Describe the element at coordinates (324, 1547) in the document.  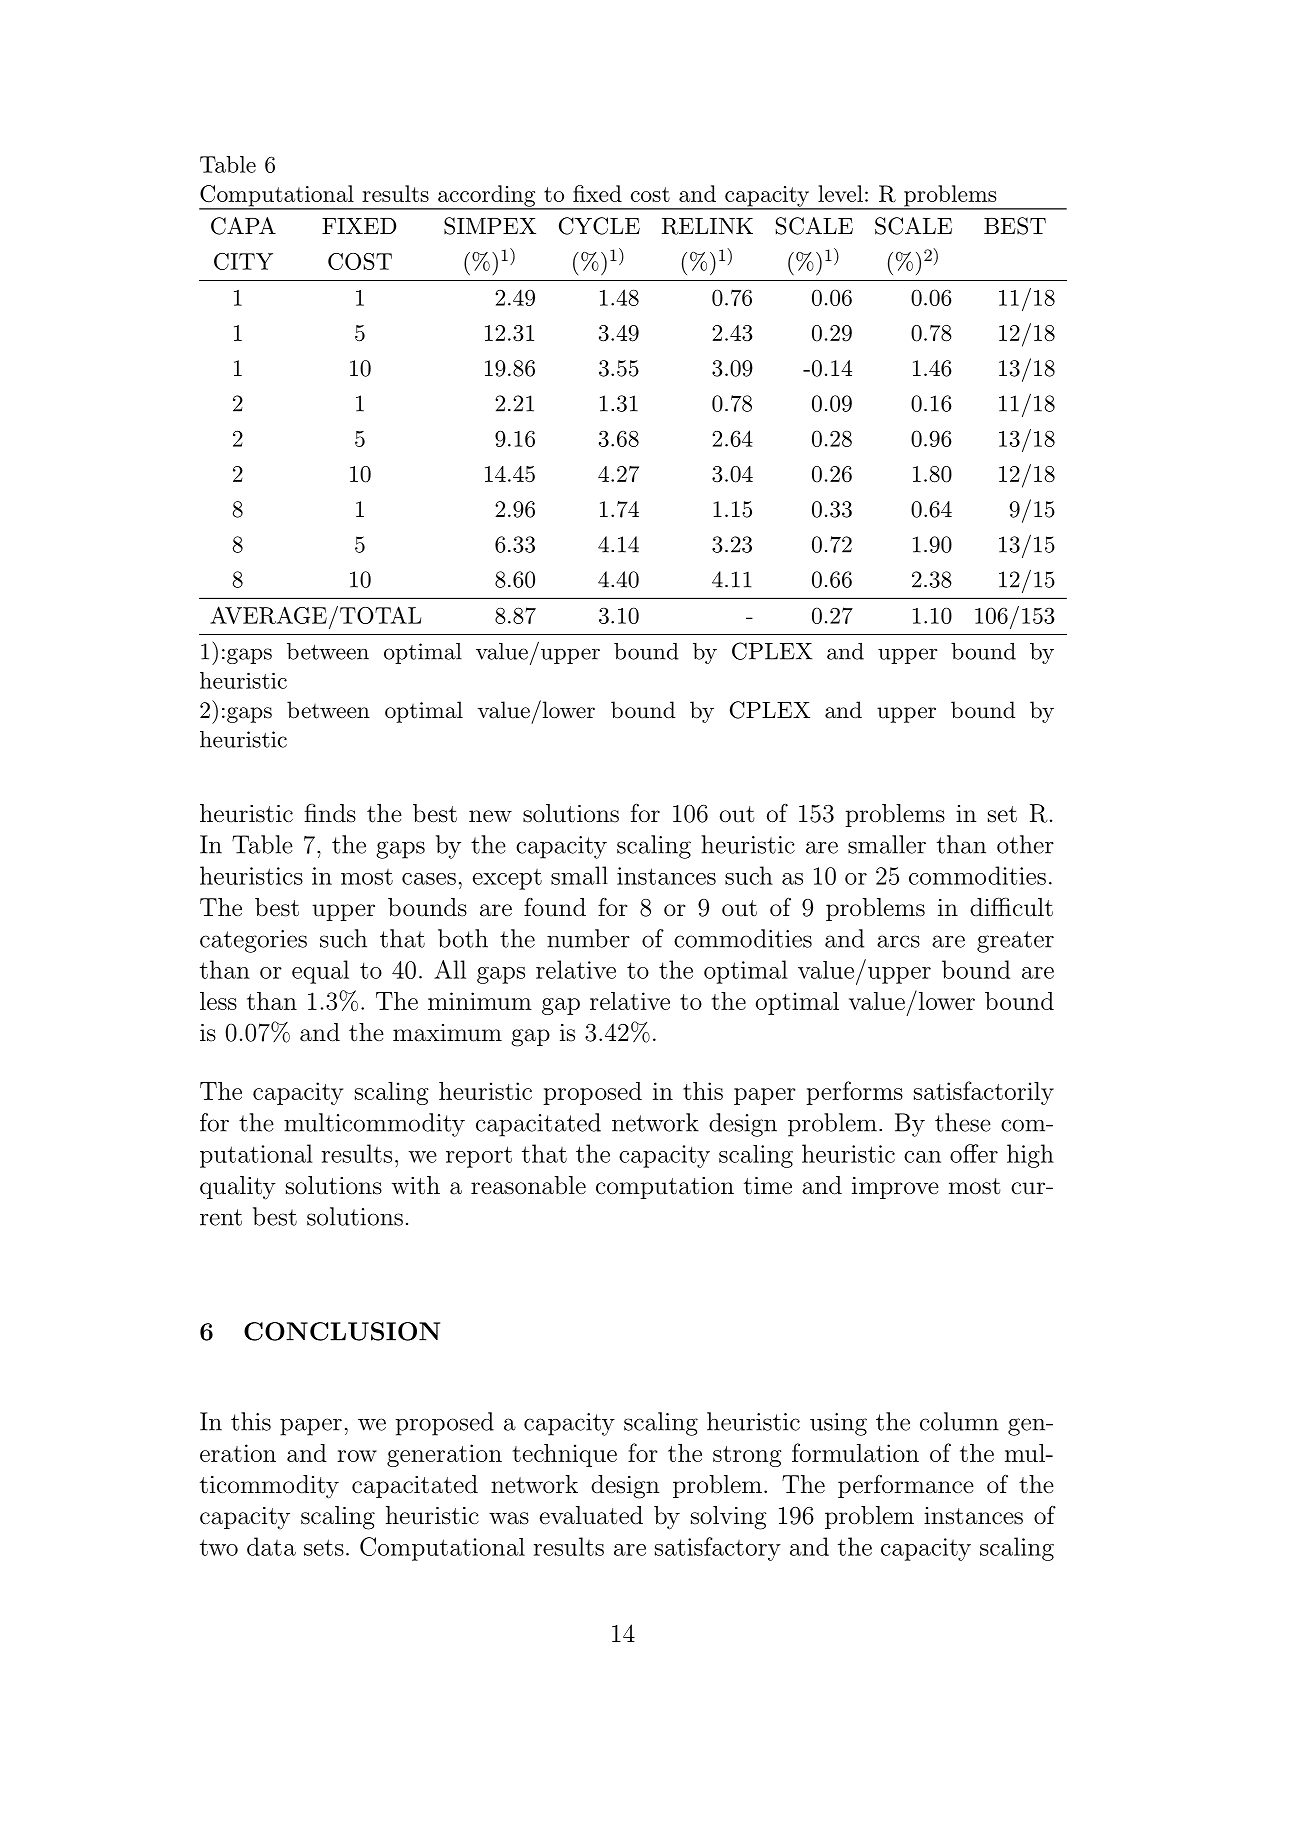
I see `sets` at that location.
